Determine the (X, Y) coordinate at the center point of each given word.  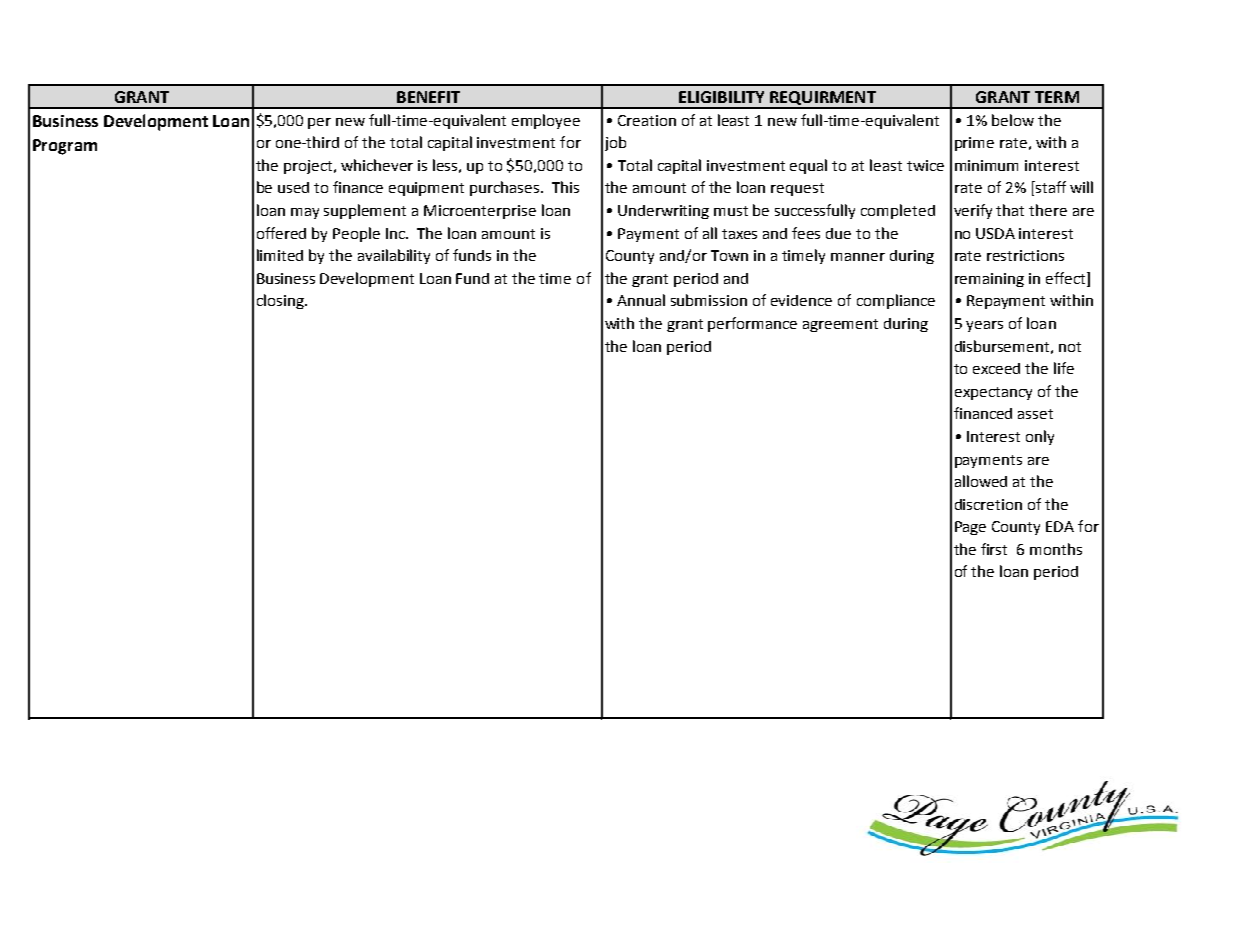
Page (970, 528)
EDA (1060, 526)
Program (65, 147)
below (1013, 120)
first (994, 549)
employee (546, 121)
